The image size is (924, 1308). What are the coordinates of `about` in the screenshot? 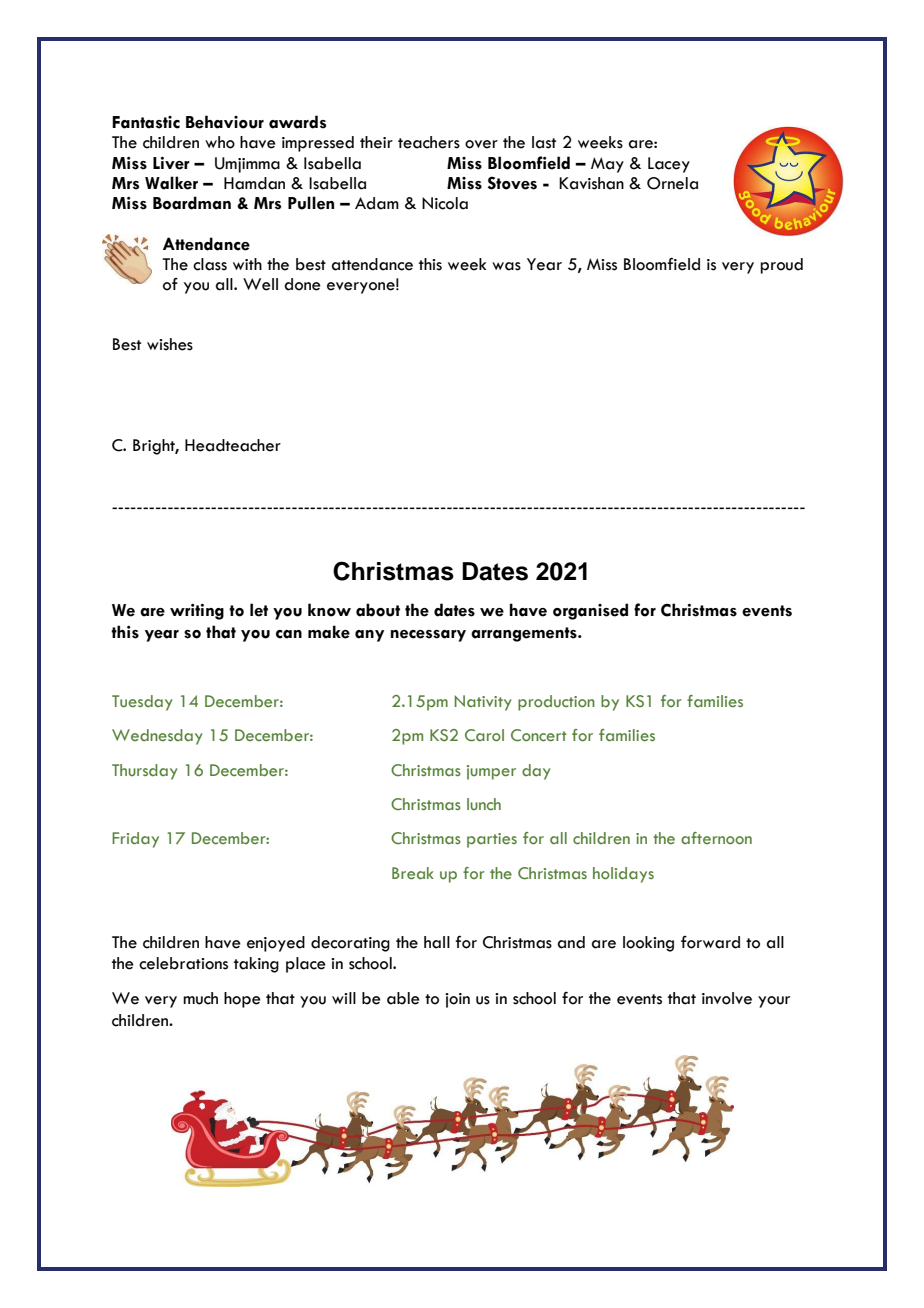 It's located at (378, 610).
